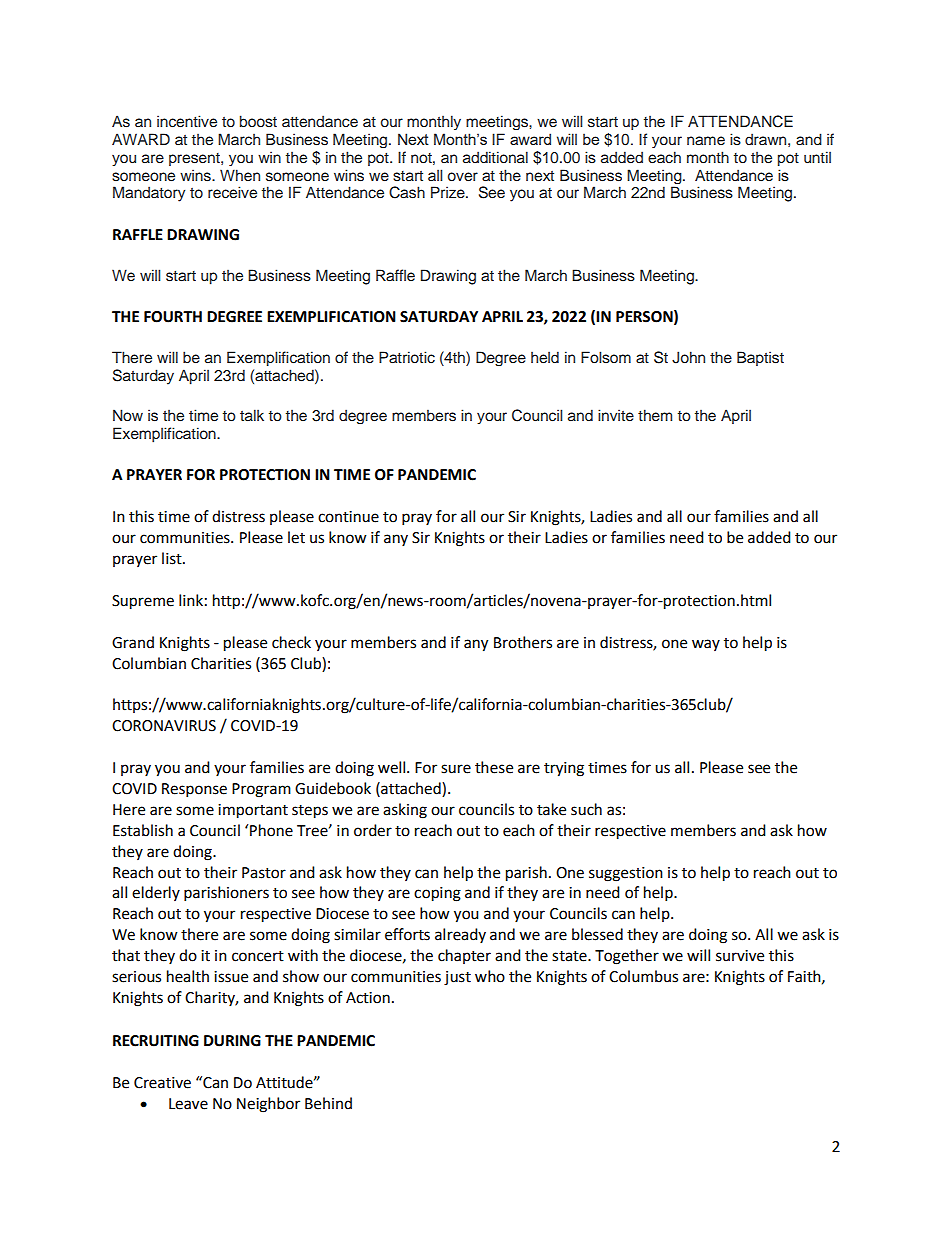 This page has height=1233, width=952. What do you see at coordinates (240, 175) in the page?
I see `When` at bounding box center [240, 175].
